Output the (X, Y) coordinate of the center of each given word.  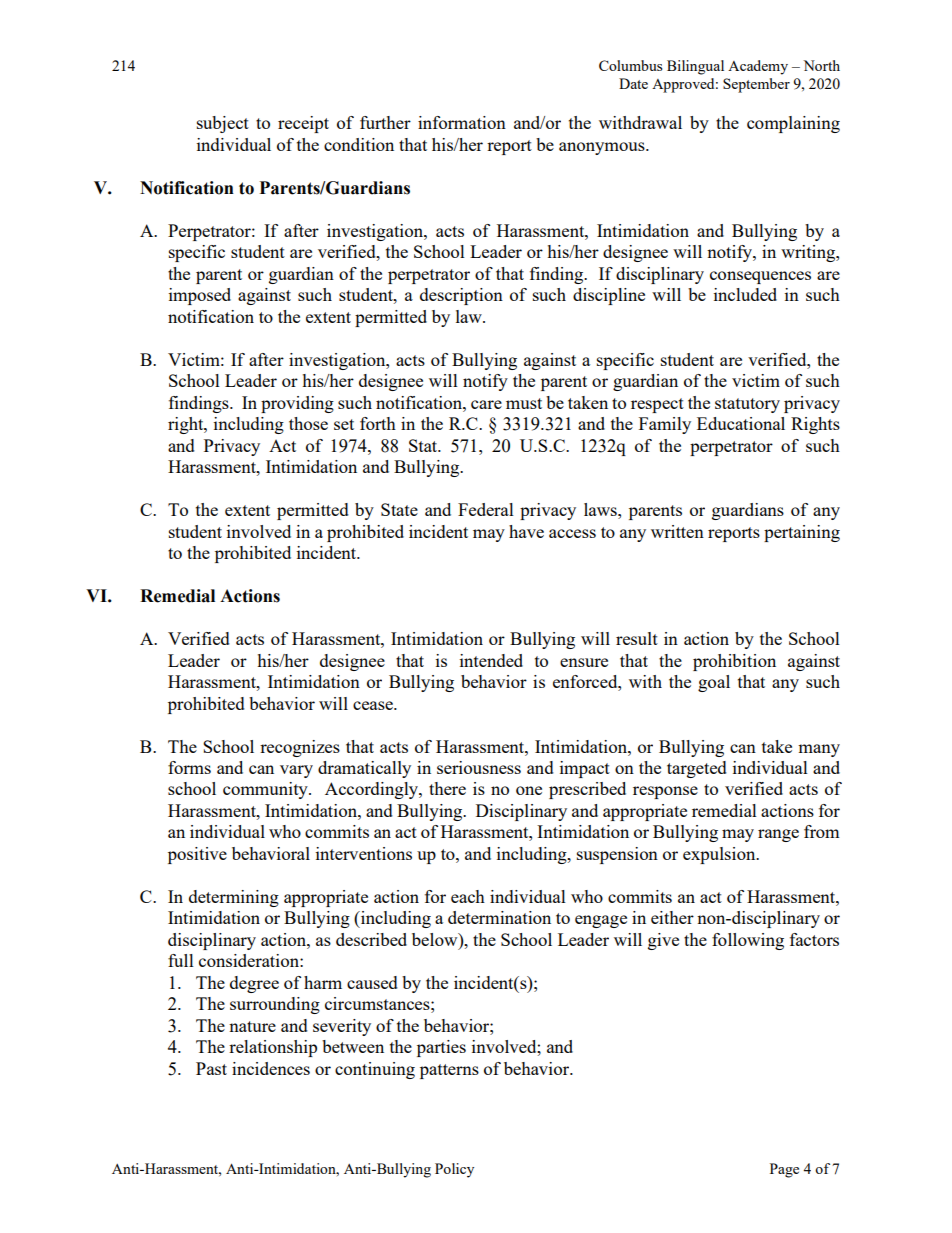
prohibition (734, 662)
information (462, 122)
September (756, 85)
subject (223, 124)
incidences (271, 1068)
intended (491, 660)
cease (374, 705)
